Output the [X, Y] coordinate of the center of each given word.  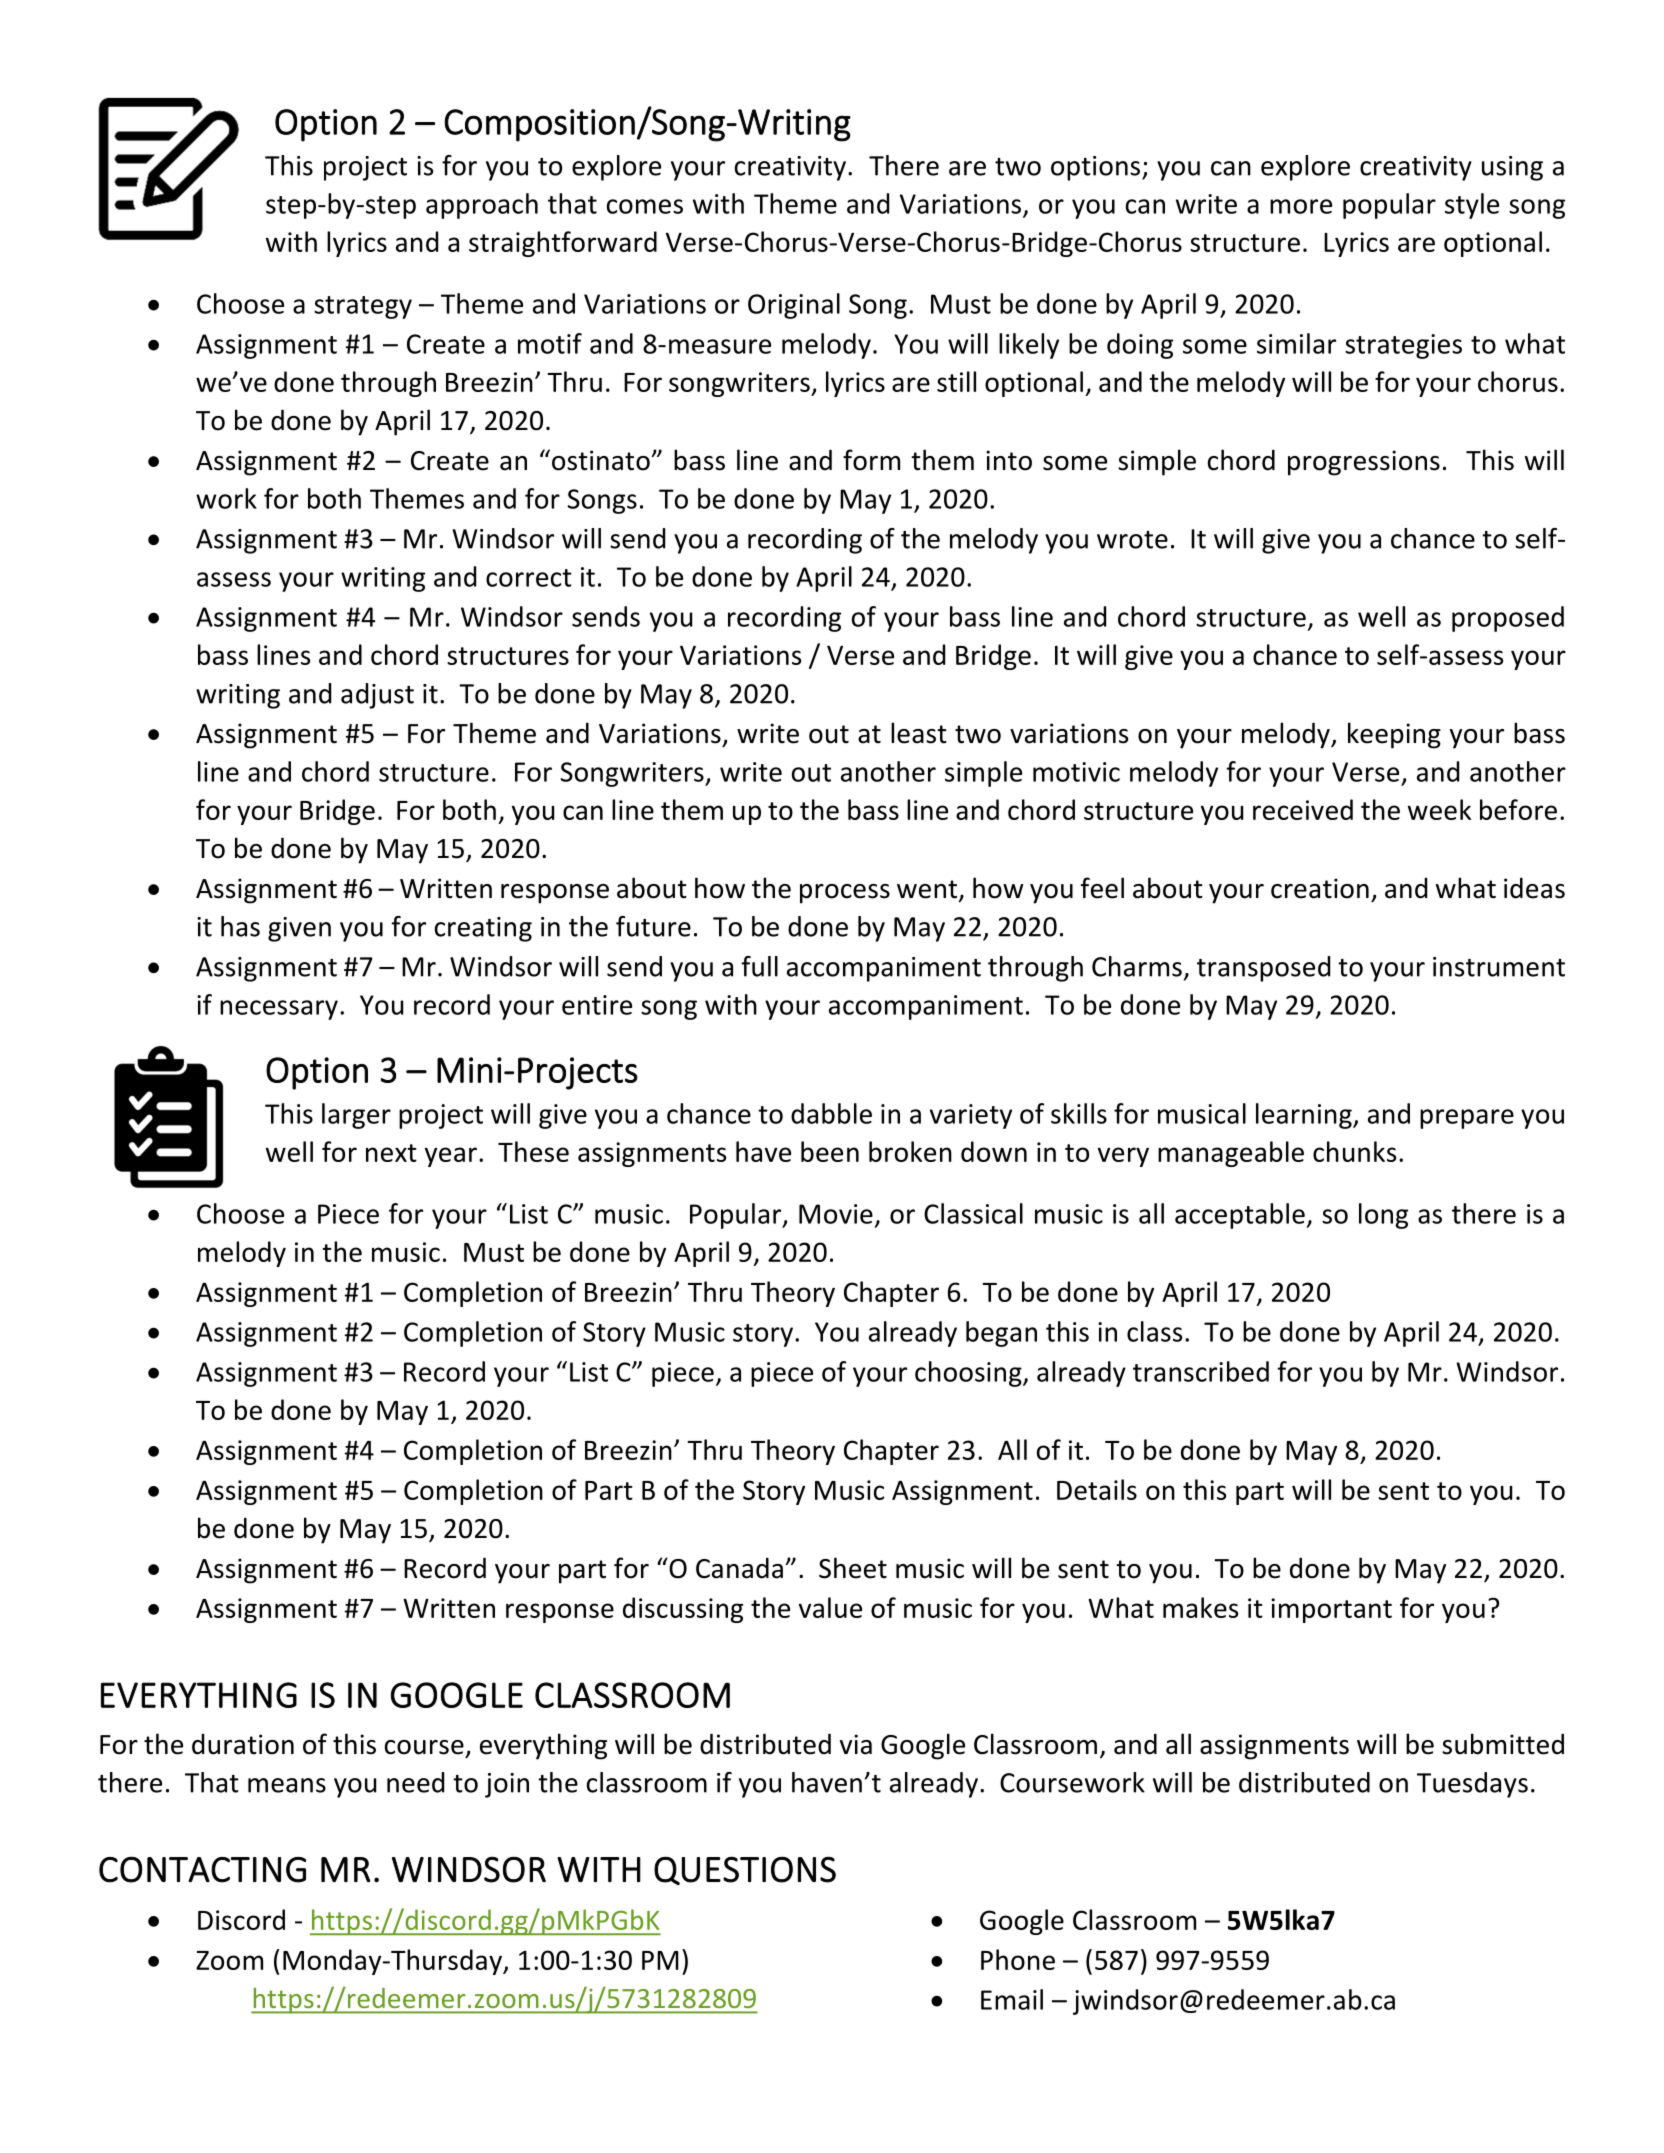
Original [794, 306]
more [1301, 206]
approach [482, 206]
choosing [969, 1374]
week [1439, 809]
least [919, 733]
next [391, 1153]
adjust [377, 696]
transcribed [1201, 1371]
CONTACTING [202, 1869]
